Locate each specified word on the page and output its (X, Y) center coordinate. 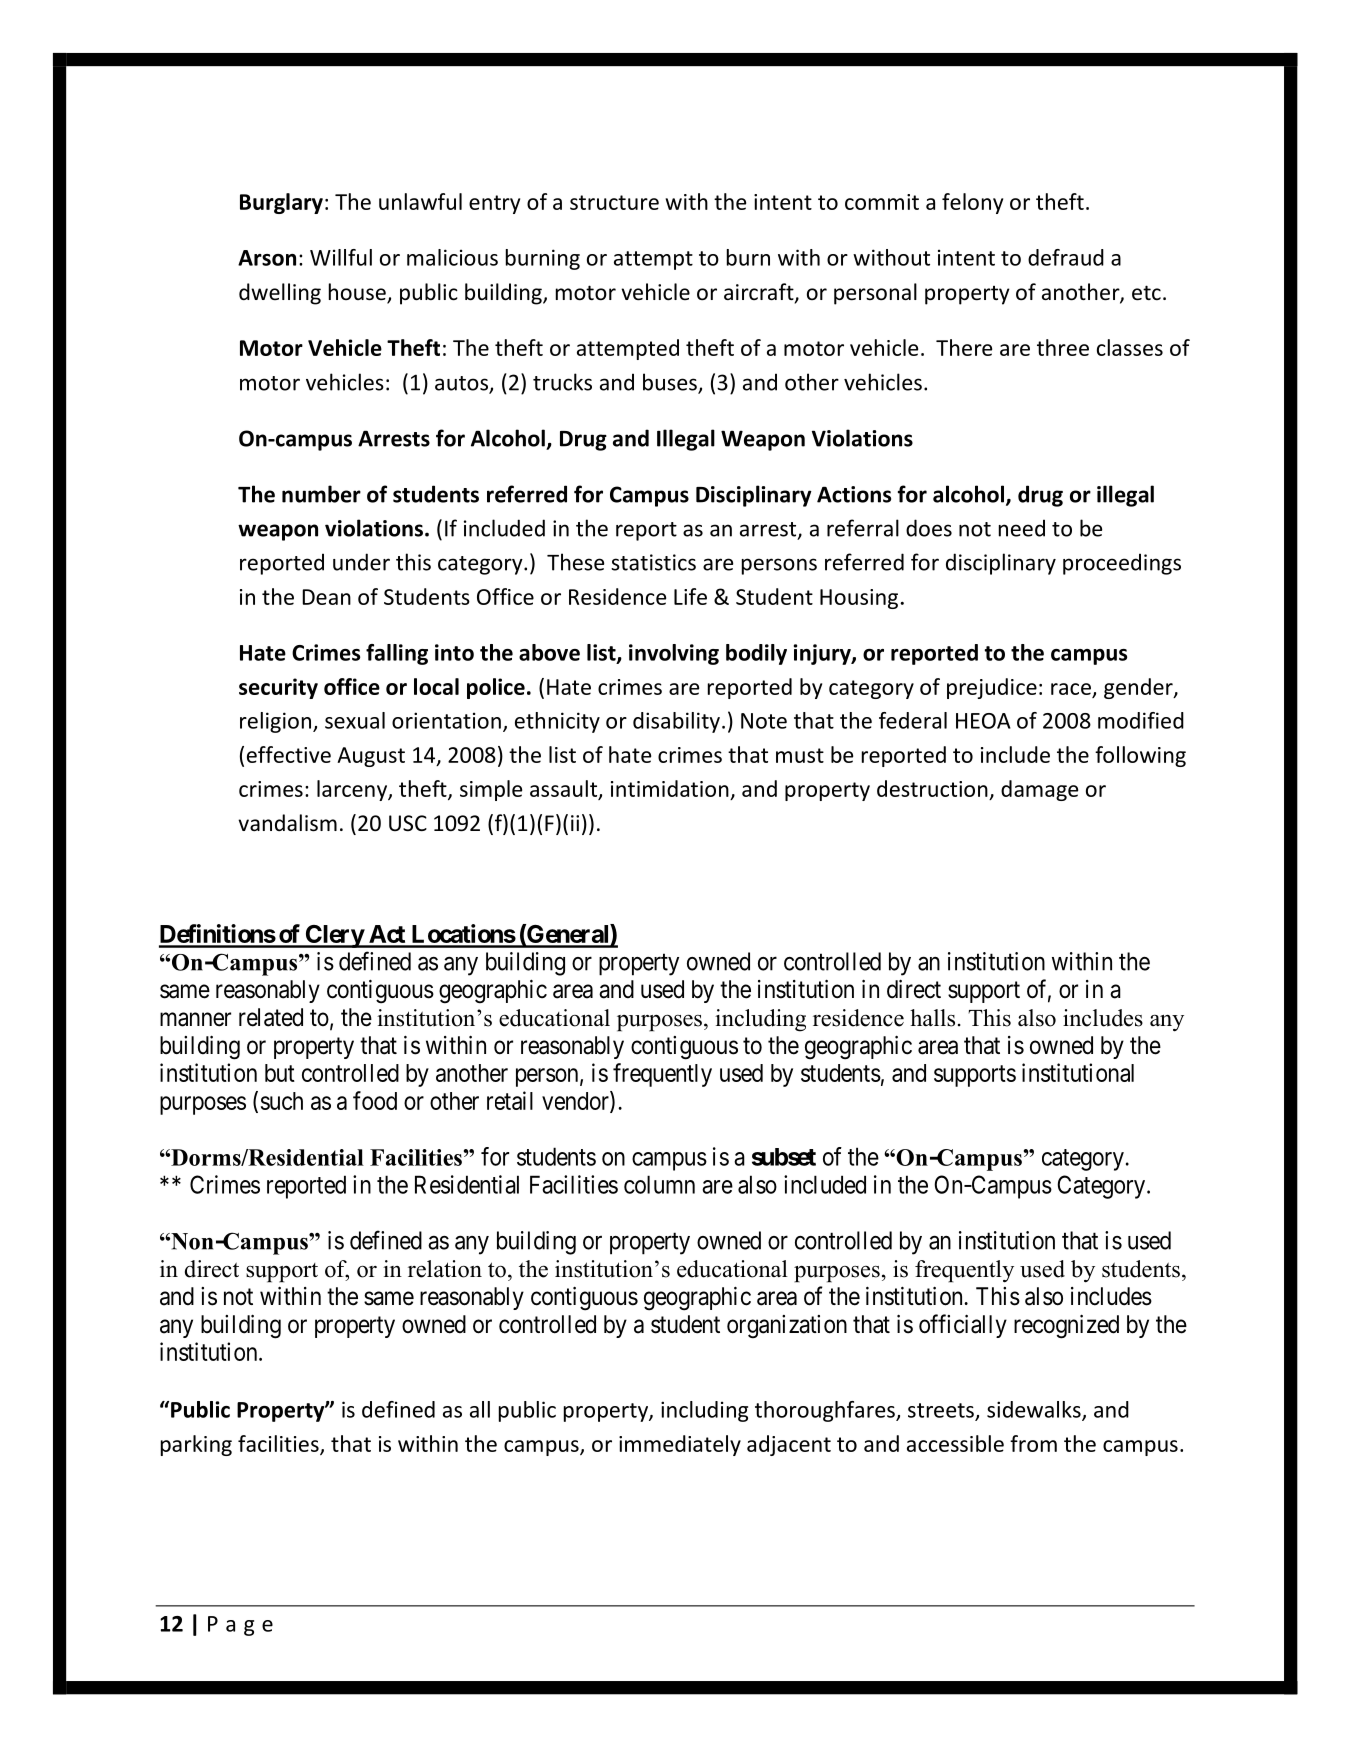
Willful (341, 257)
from (1033, 1443)
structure (614, 202)
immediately (680, 1445)
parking (196, 1445)
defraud (1066, 257)
